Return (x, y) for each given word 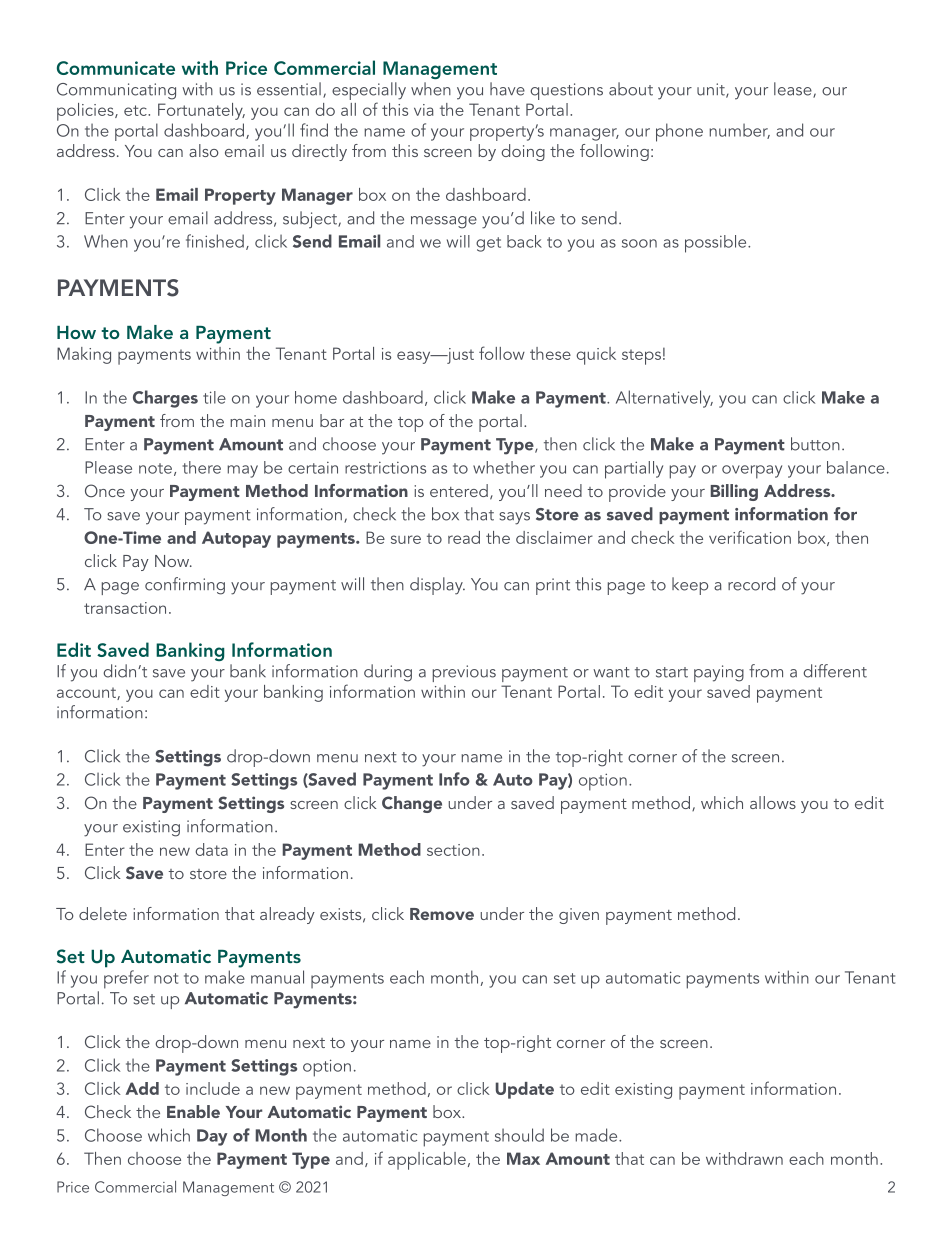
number (739, 131)
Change (412, 804)
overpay (752, 472)
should (519, 1135)
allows (773, 802)
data (211, 849)
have (507, 89)
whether (504, 467)
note (155, 468)
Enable (193, 1111)
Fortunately (201, 111)
